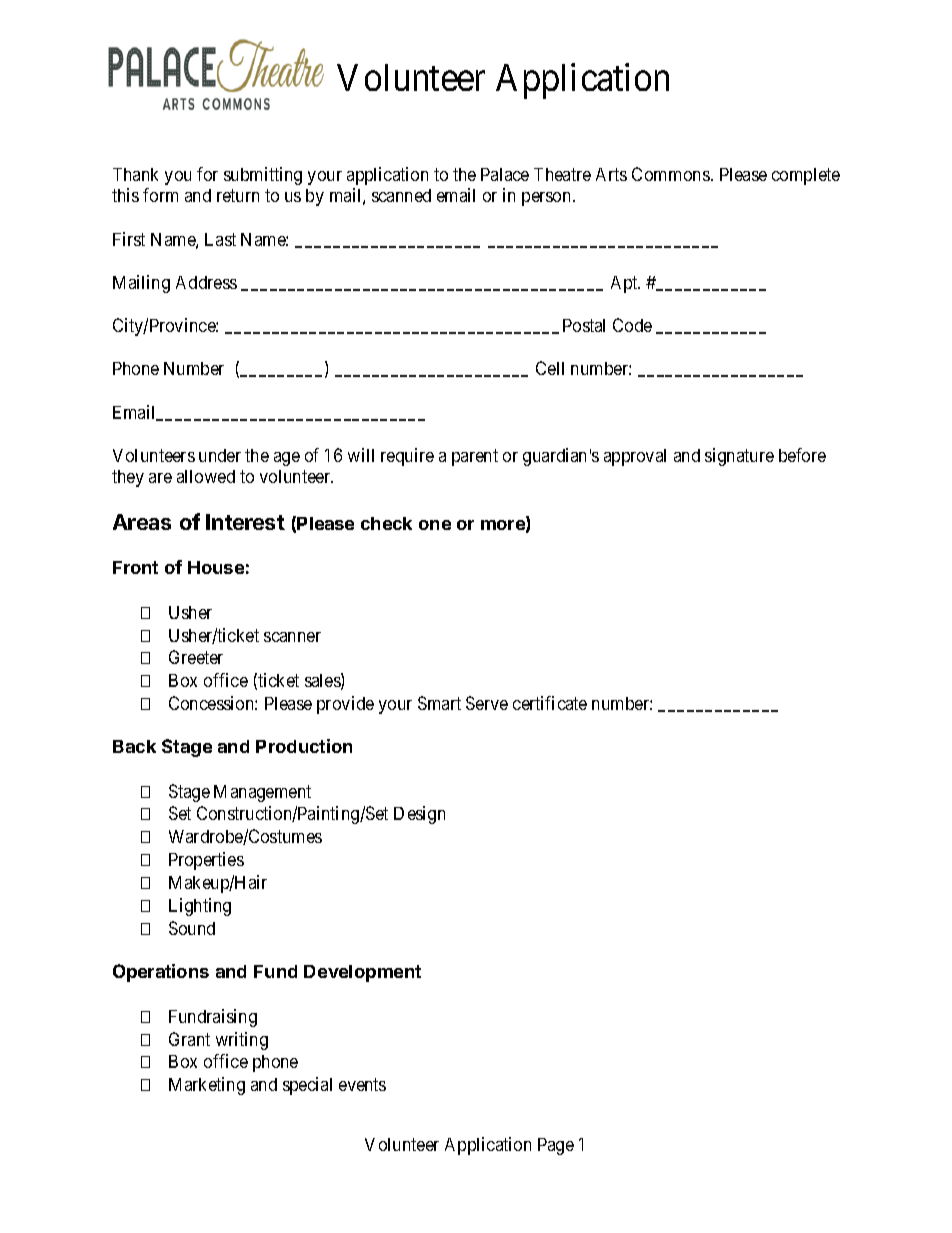  What do you see at coordinates (550, 703) in the image?
I see `certificate` at bounding box center [550, 703].
